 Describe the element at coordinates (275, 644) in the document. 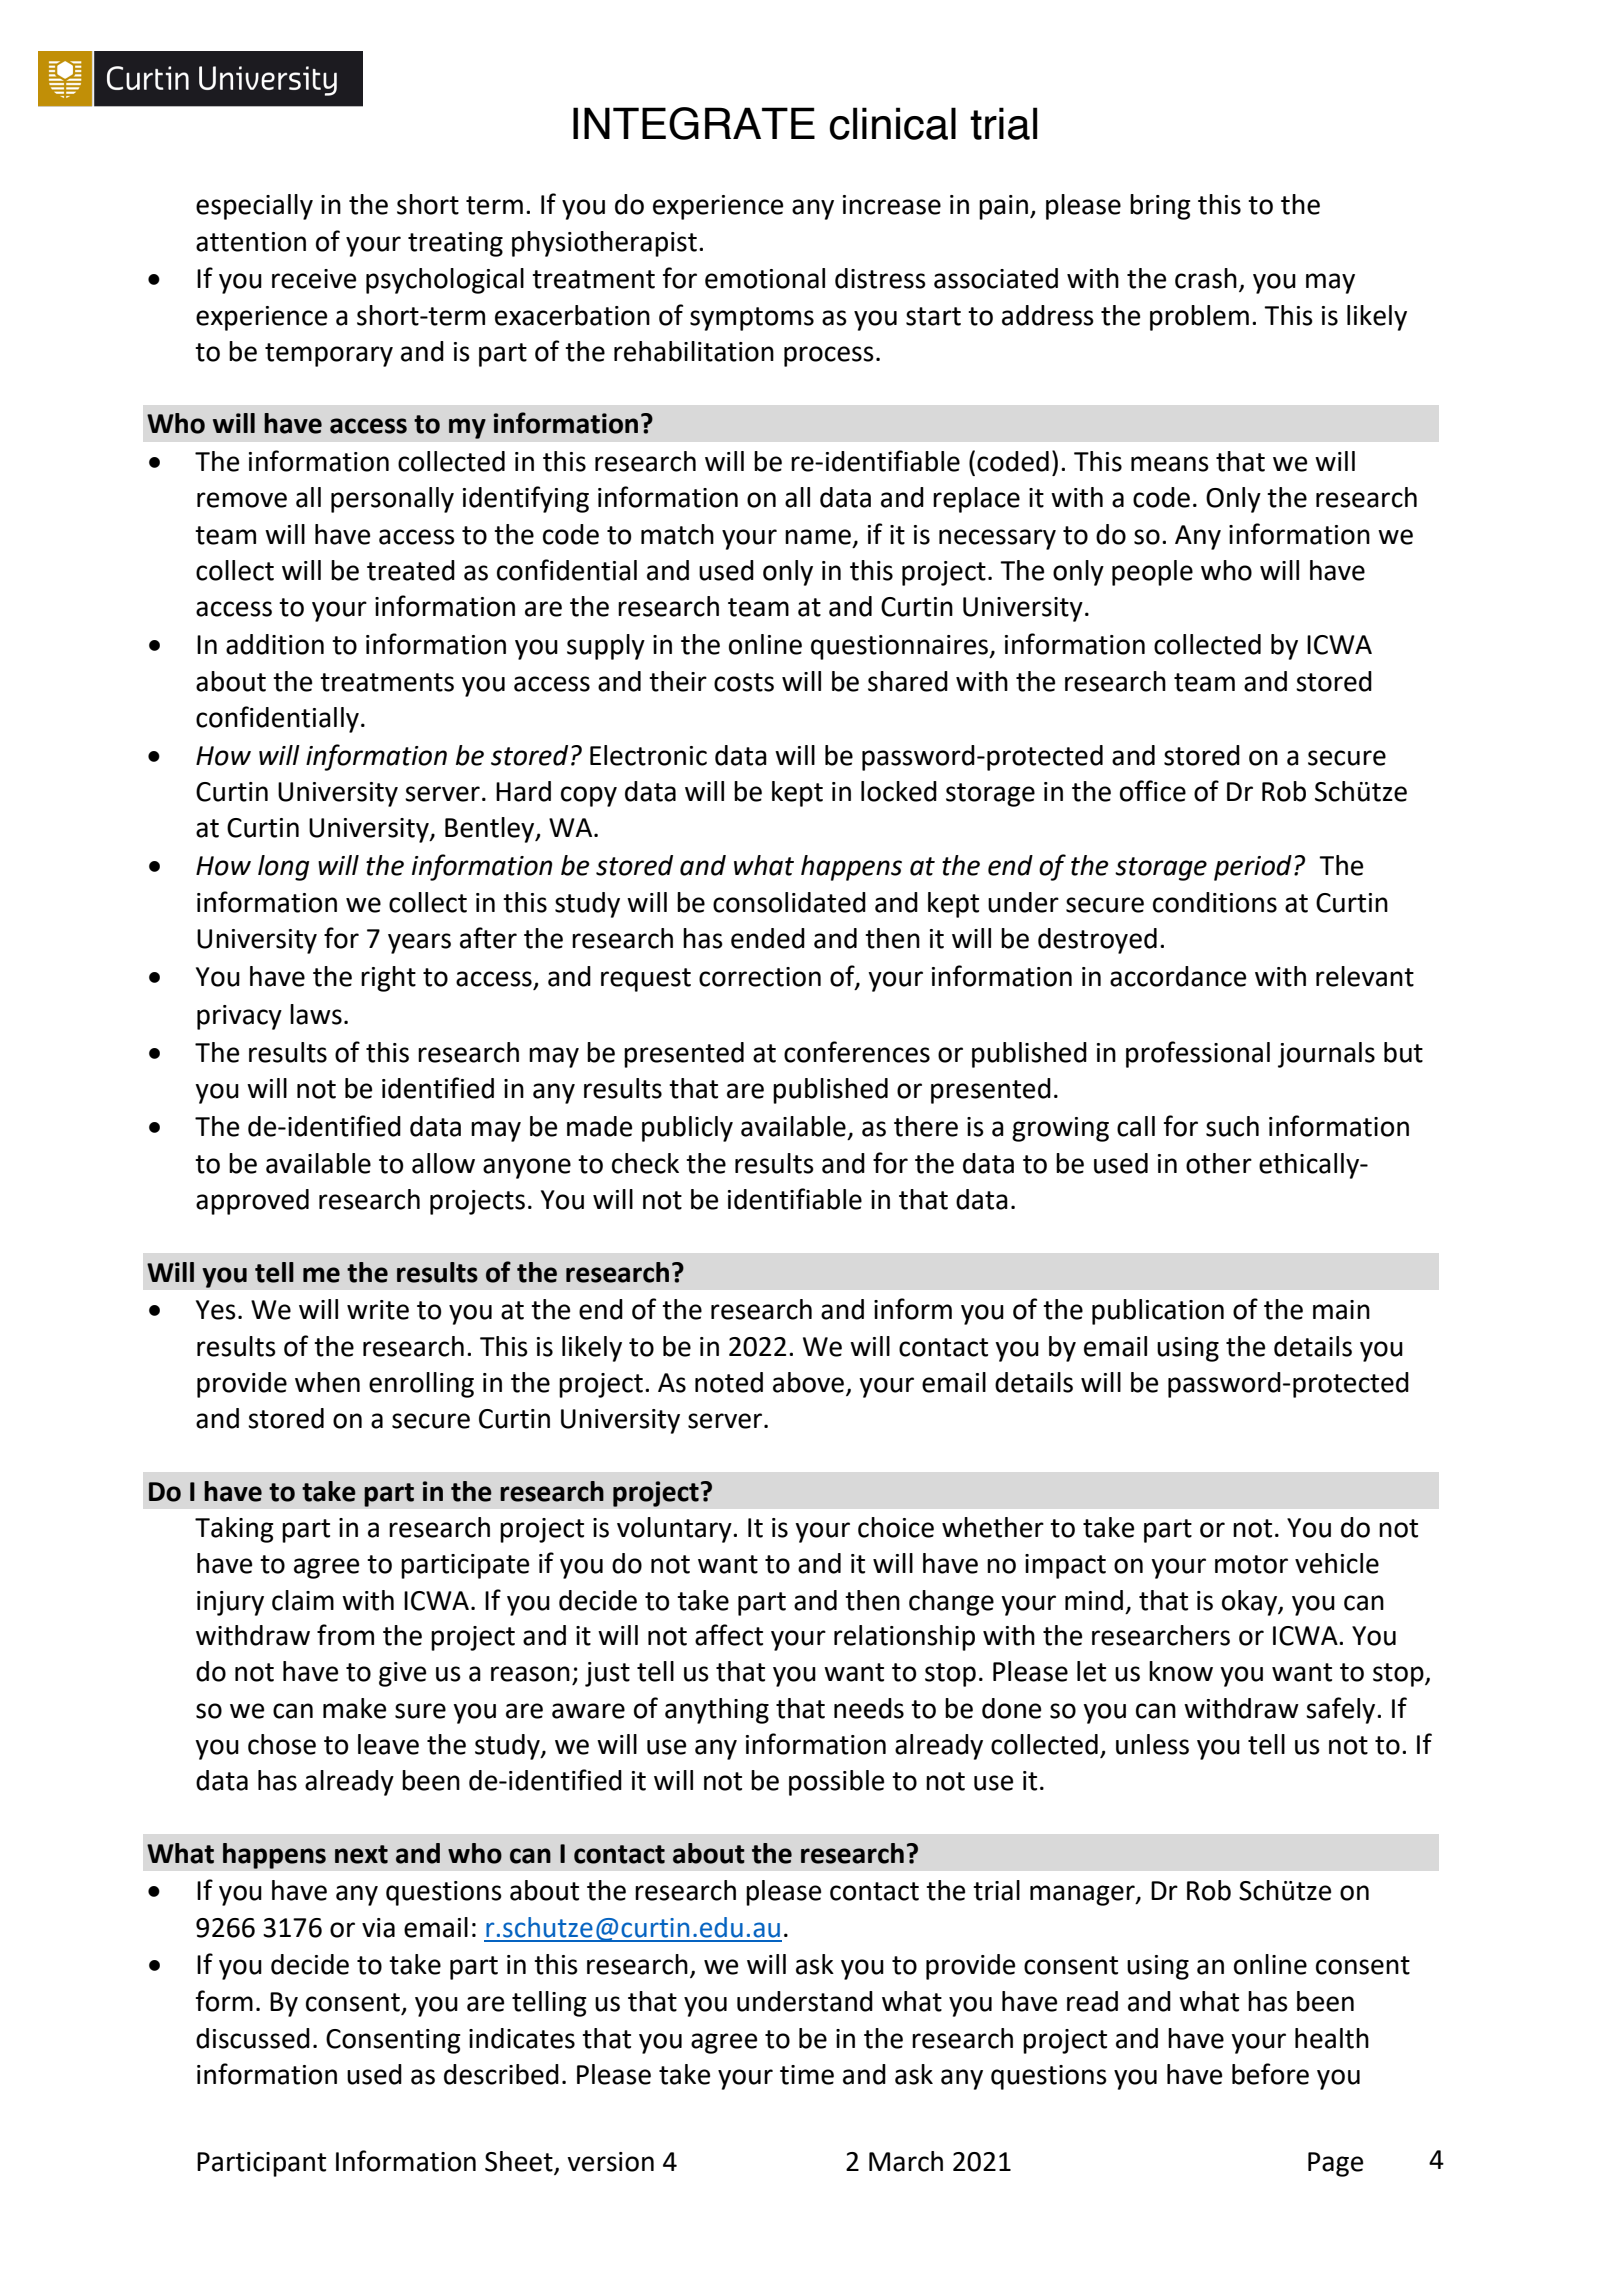

I see `addition` at that location.
